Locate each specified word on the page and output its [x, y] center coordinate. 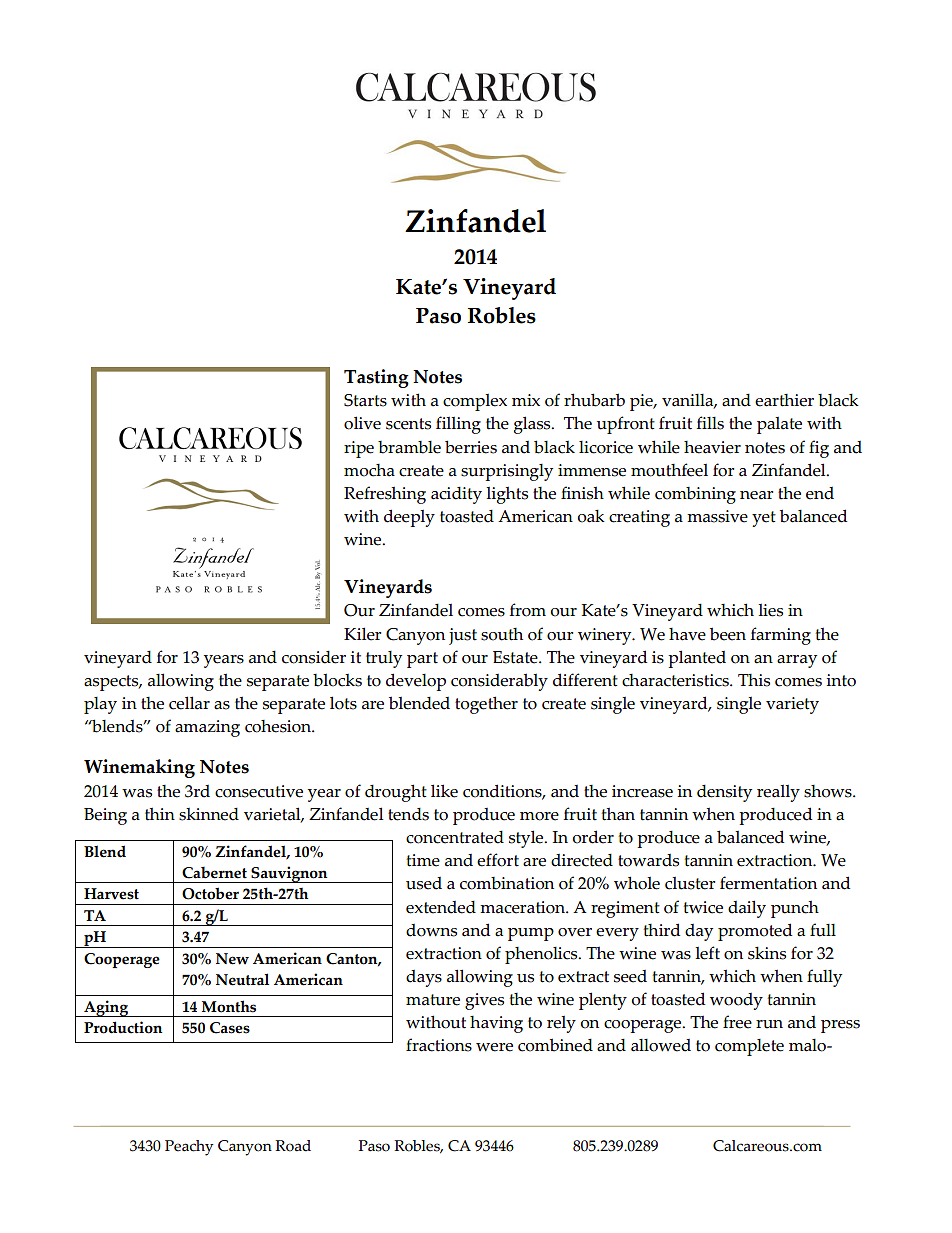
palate [779, 425]
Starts [365, 400]
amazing [207, 728]
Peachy [189, 1148]
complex [475, 402]
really [778, 793]
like [444, 791]
